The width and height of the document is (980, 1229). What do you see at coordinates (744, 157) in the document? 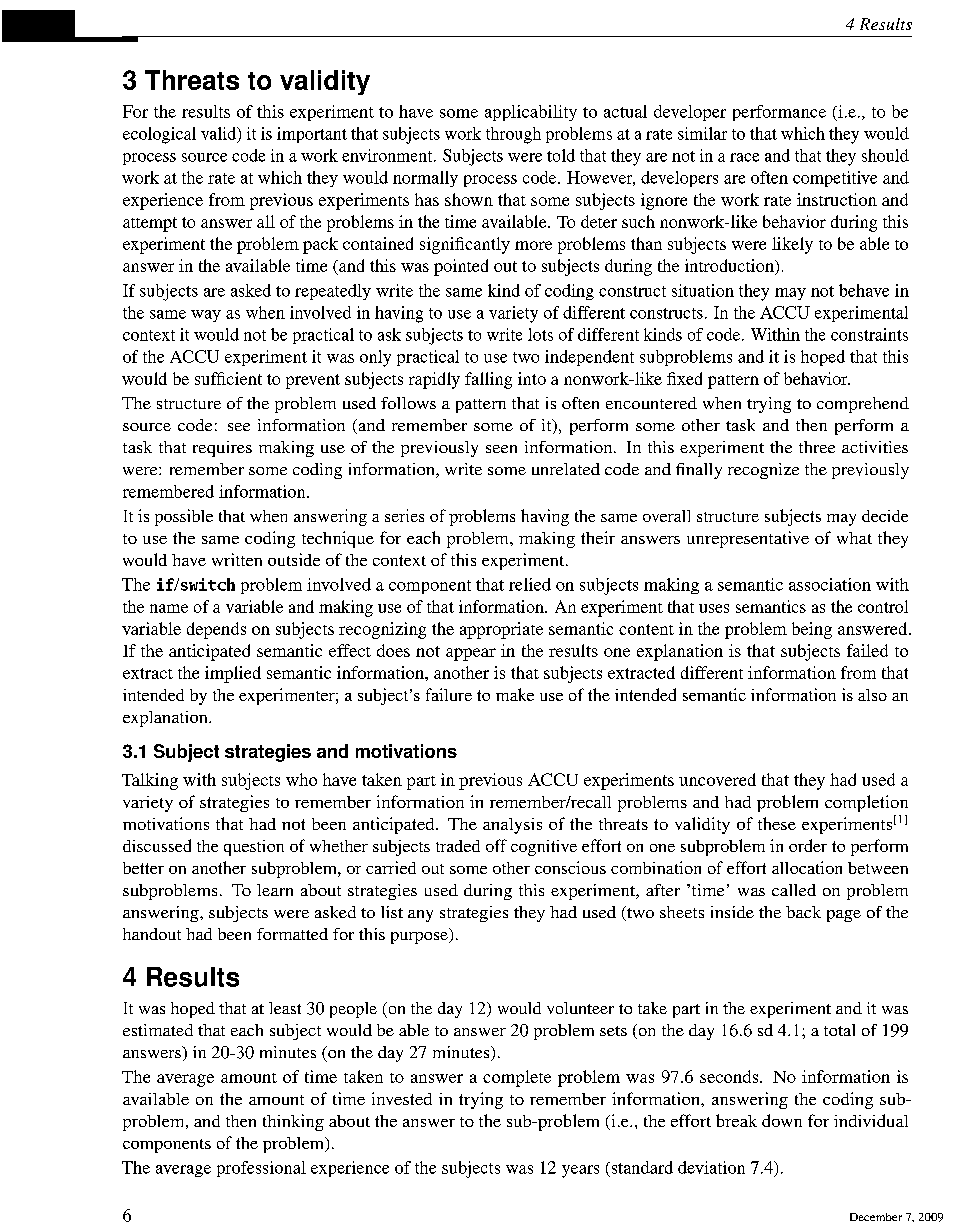
I see `race` at bounding box center [744, 157].
